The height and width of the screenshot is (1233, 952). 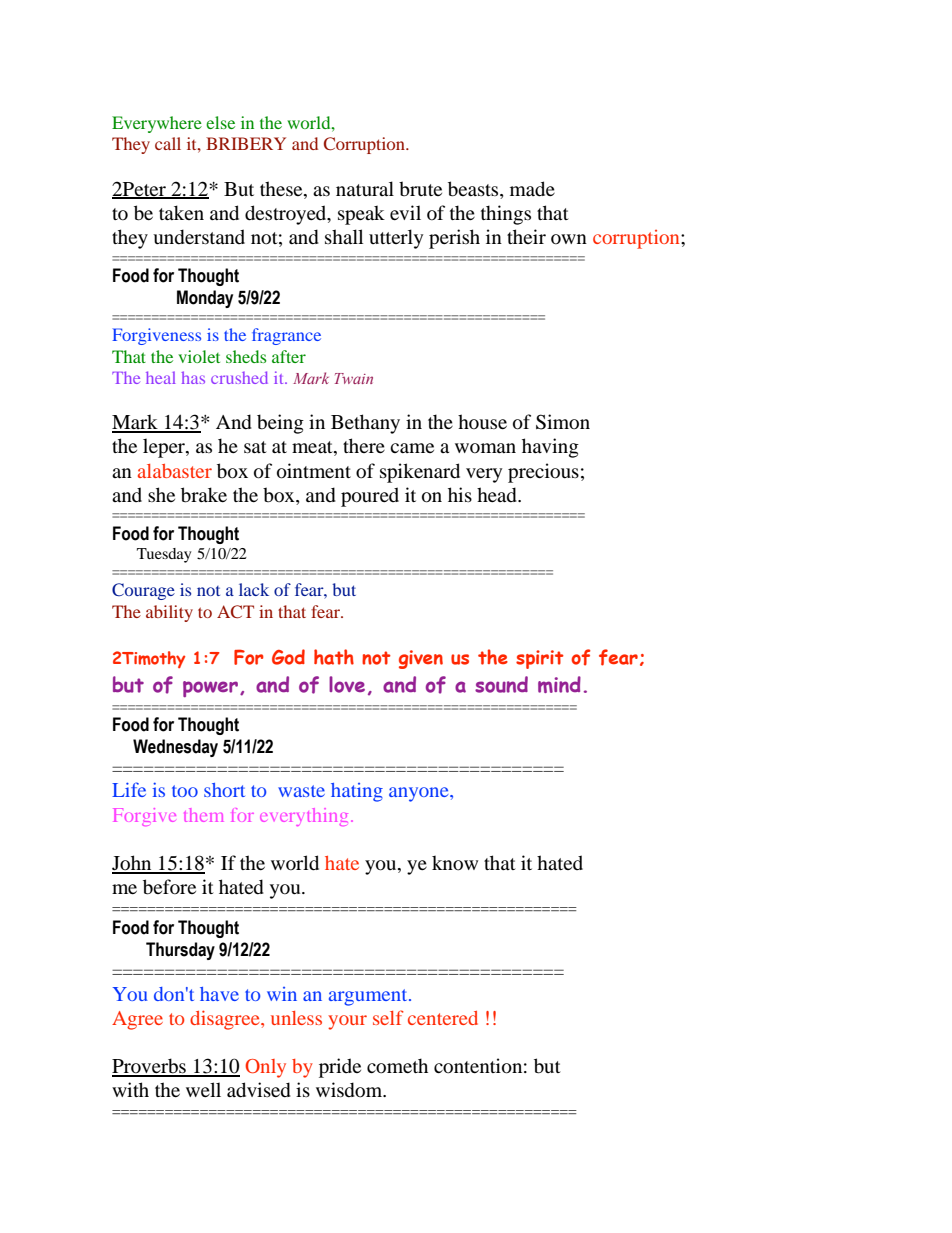 What do you see at coordinates (203, 815) in the screenshot?
I see `them` at bounding box center [203, 815].
